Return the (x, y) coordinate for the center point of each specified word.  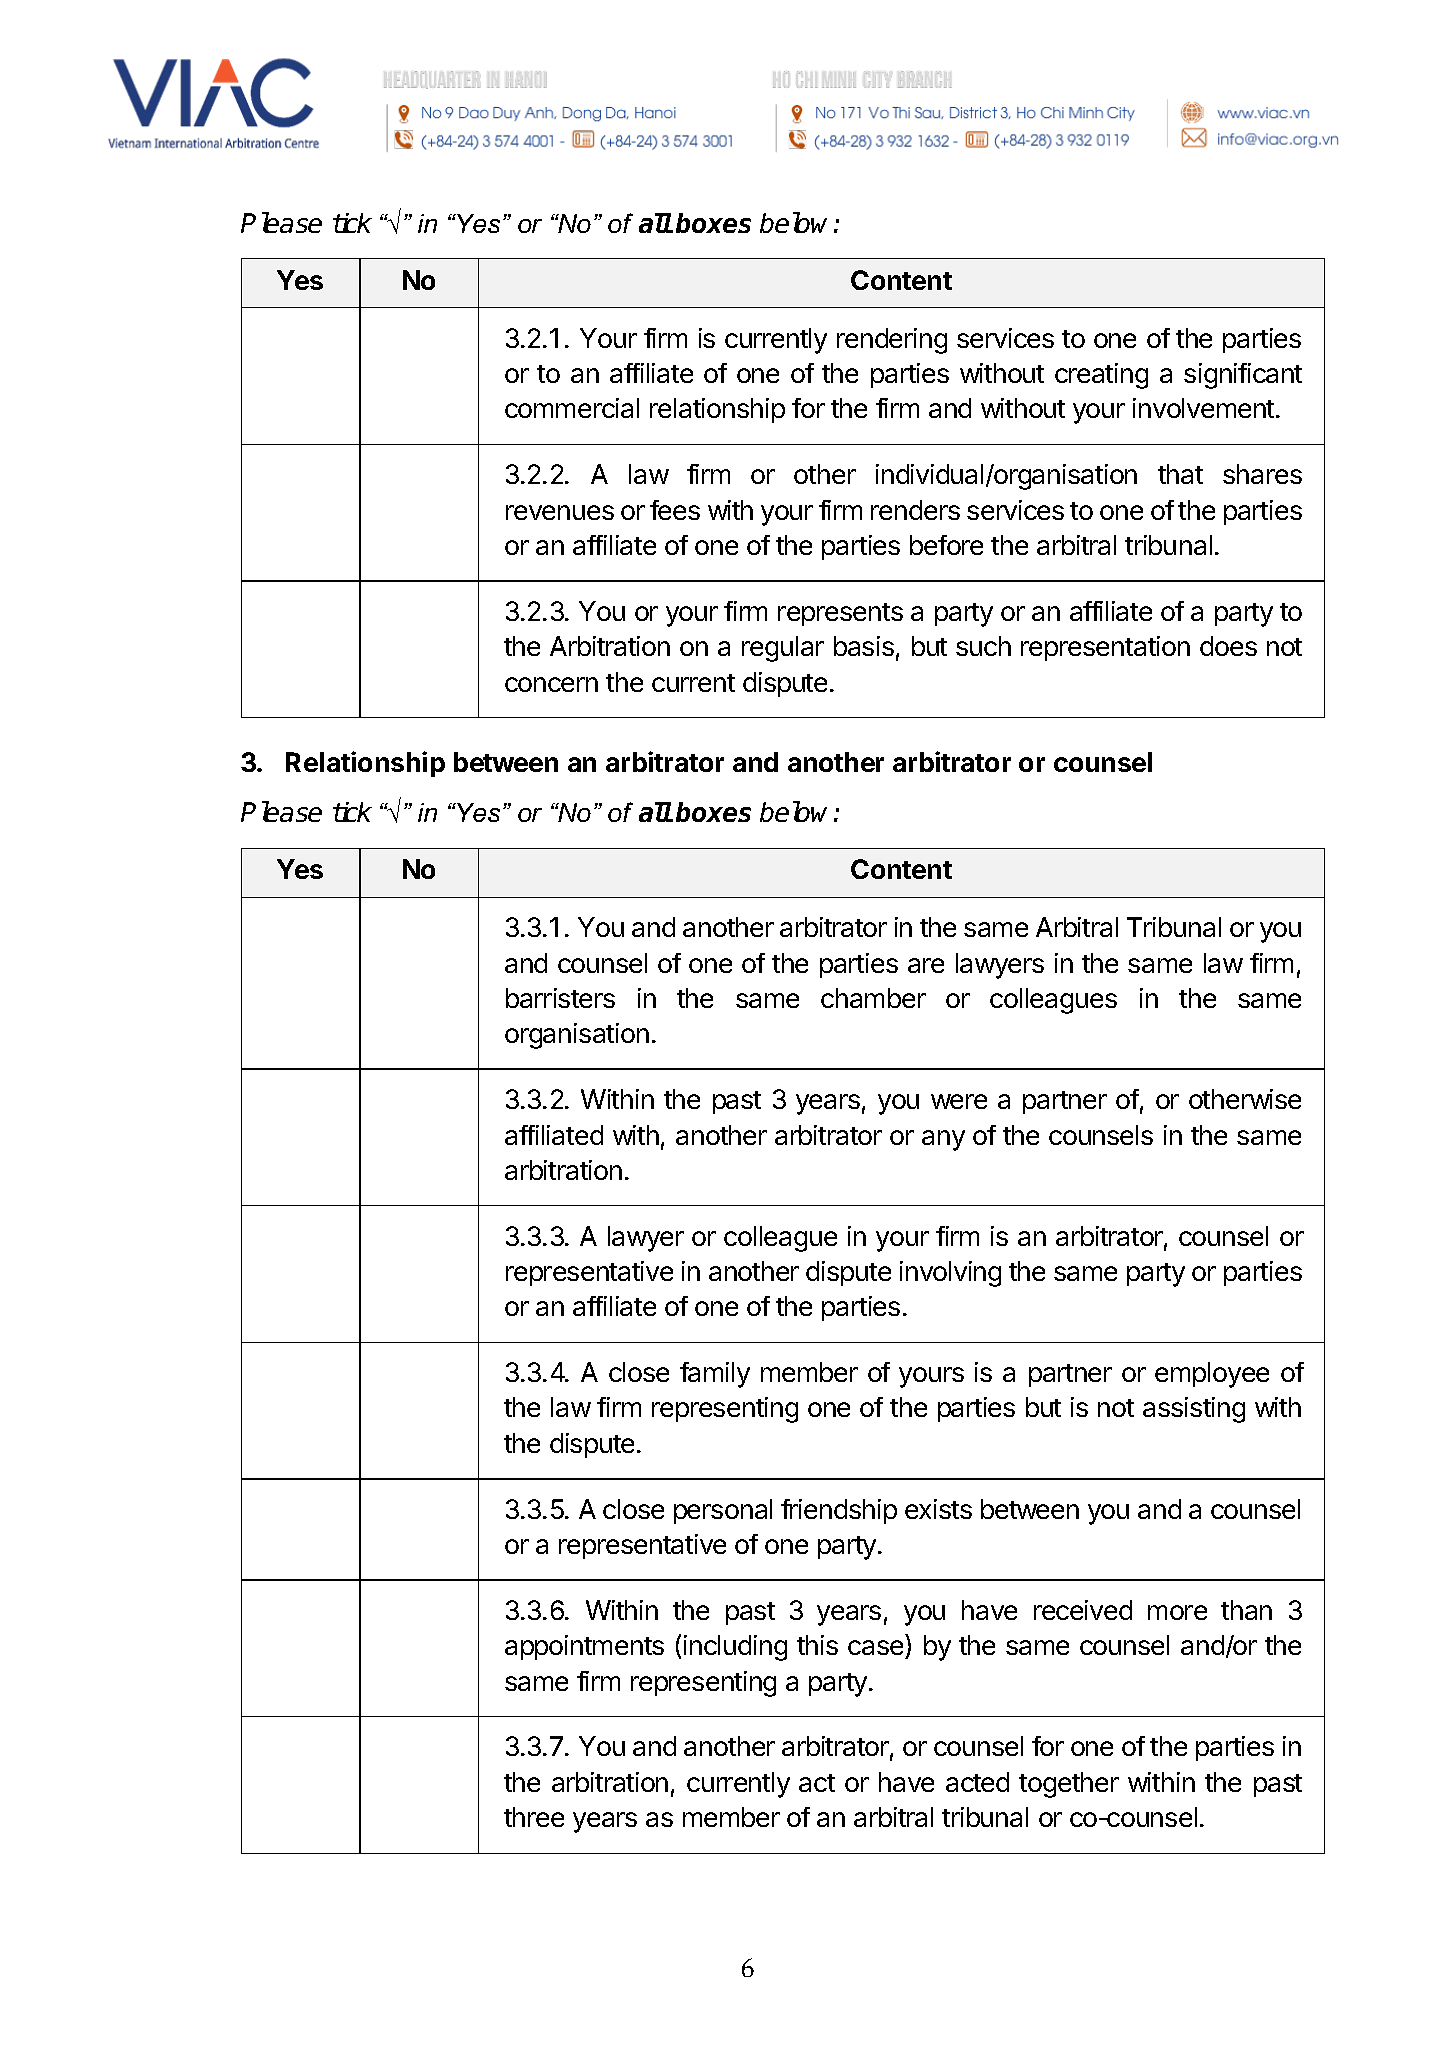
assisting (1194, 1410)
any (943, 1140)
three (534, 1817)
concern (551, 684)
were (959, 1101)
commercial (572, 408)
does (1228, 646)
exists (938, 1509)
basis (864, 646)
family (715, 1375)
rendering (892, 341)
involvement (1203, 408)
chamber (873, 998)
